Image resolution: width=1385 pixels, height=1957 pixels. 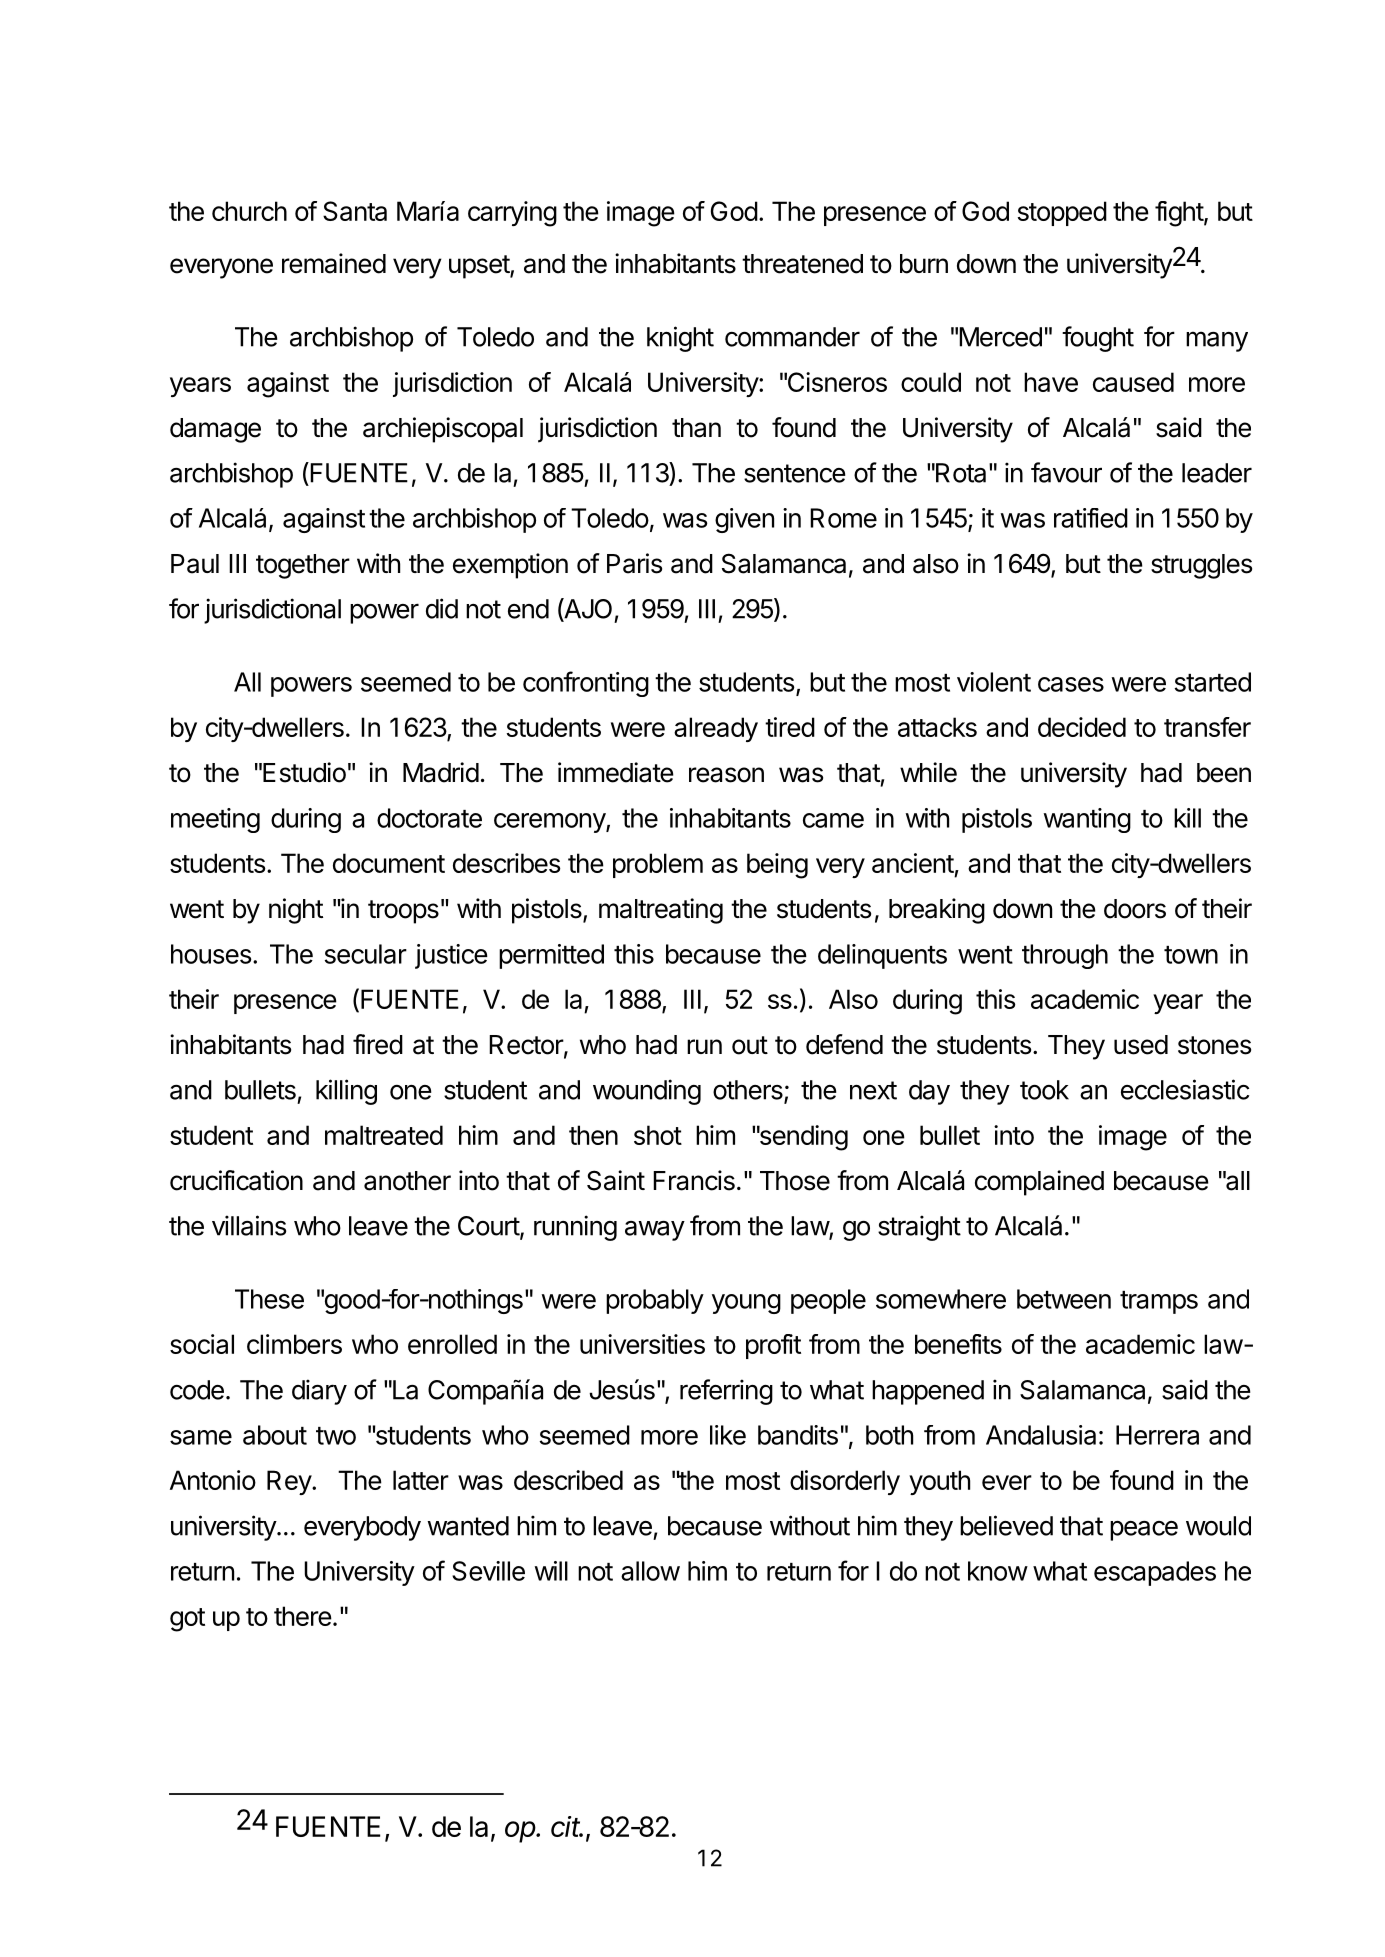 What do you see at coordinates (1155, 1573) in the screenshot?
I see `escapades` at bounding box center [1155, 1573].
